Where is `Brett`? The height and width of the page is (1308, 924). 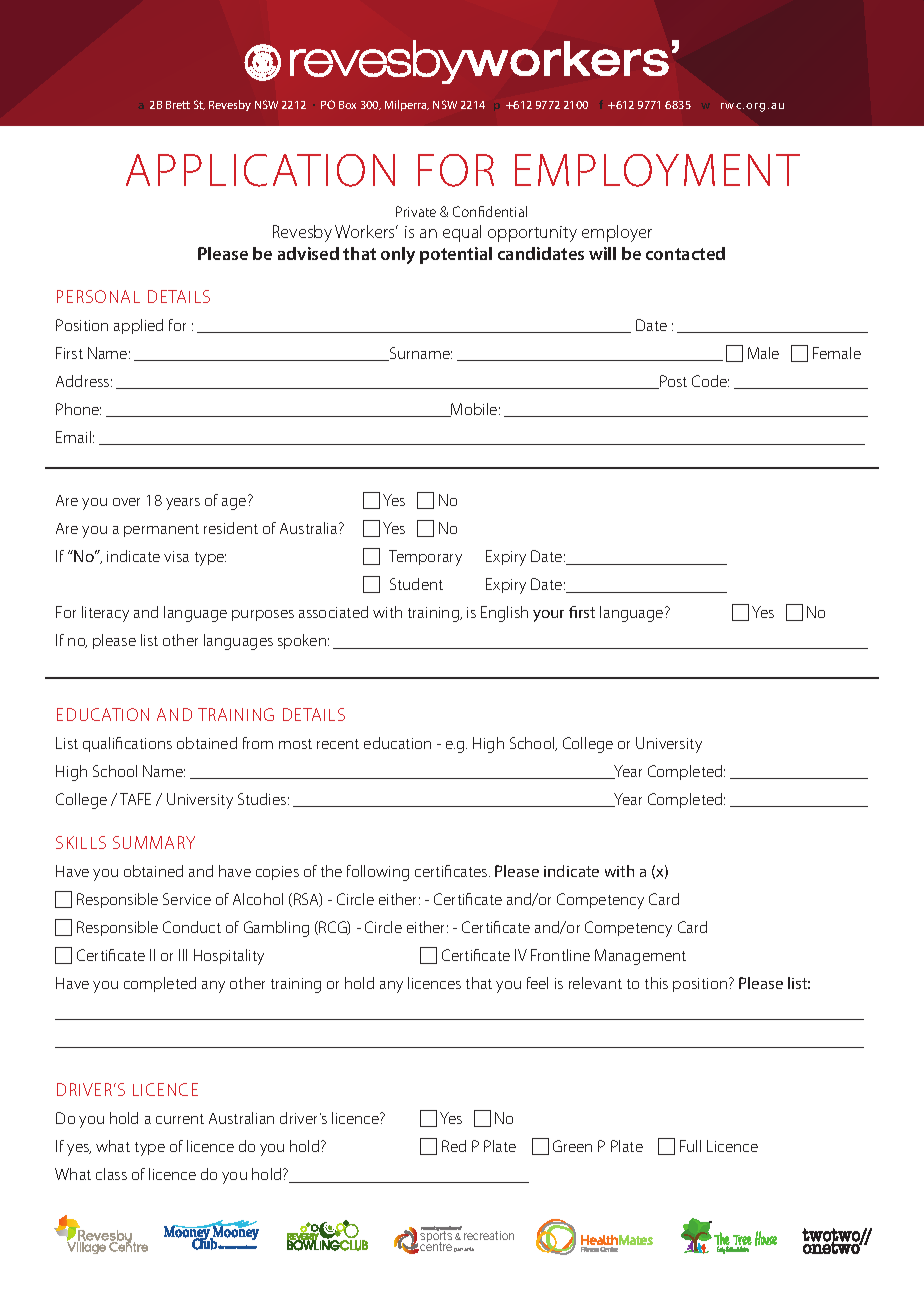
Brett is located at coordinates (178, 105).
